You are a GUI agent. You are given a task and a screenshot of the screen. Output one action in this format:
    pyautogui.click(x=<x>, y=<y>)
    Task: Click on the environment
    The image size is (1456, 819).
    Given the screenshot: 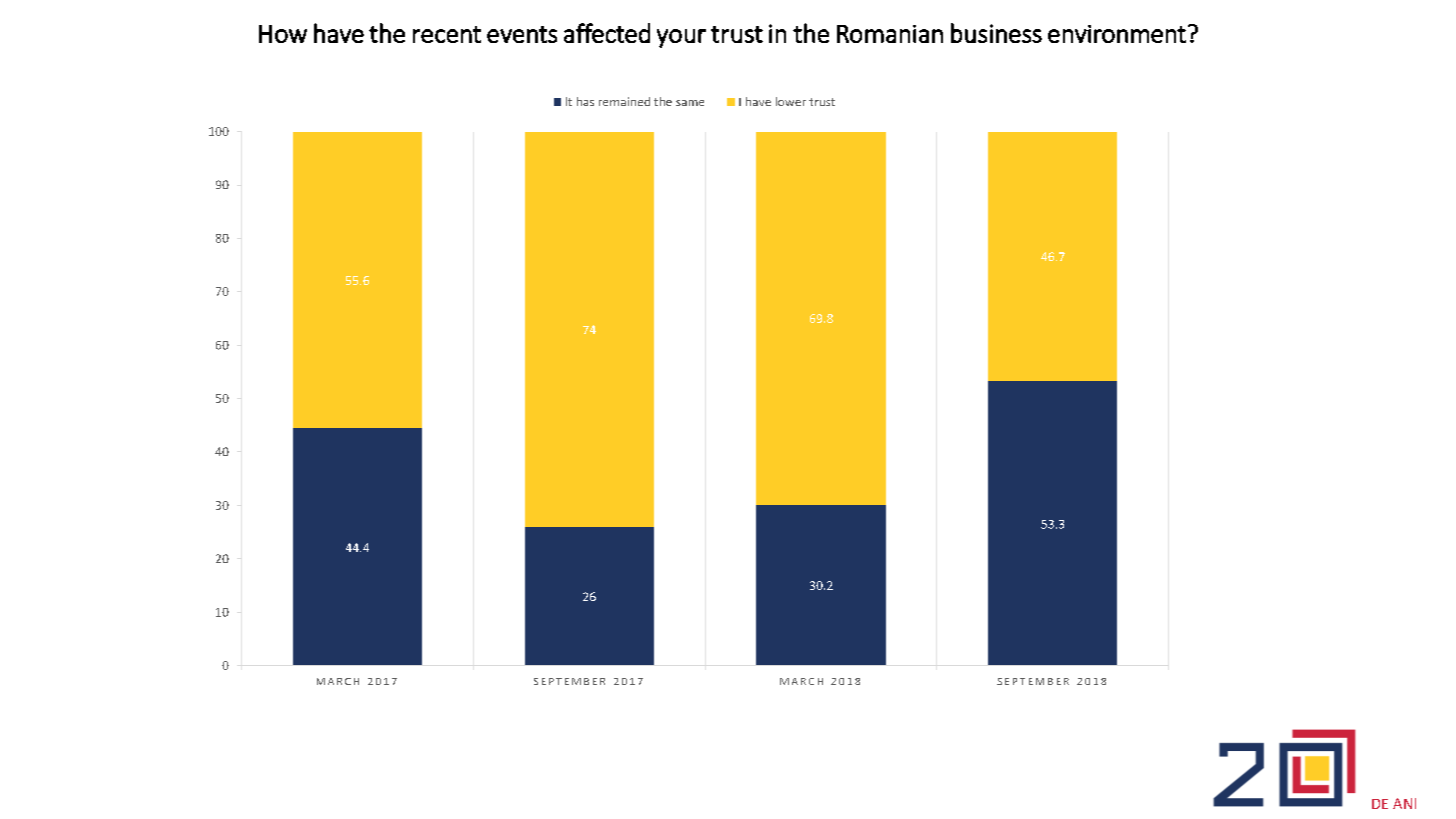 What is the action you would take?
    pyautogui.click(x=1117, y=34)
